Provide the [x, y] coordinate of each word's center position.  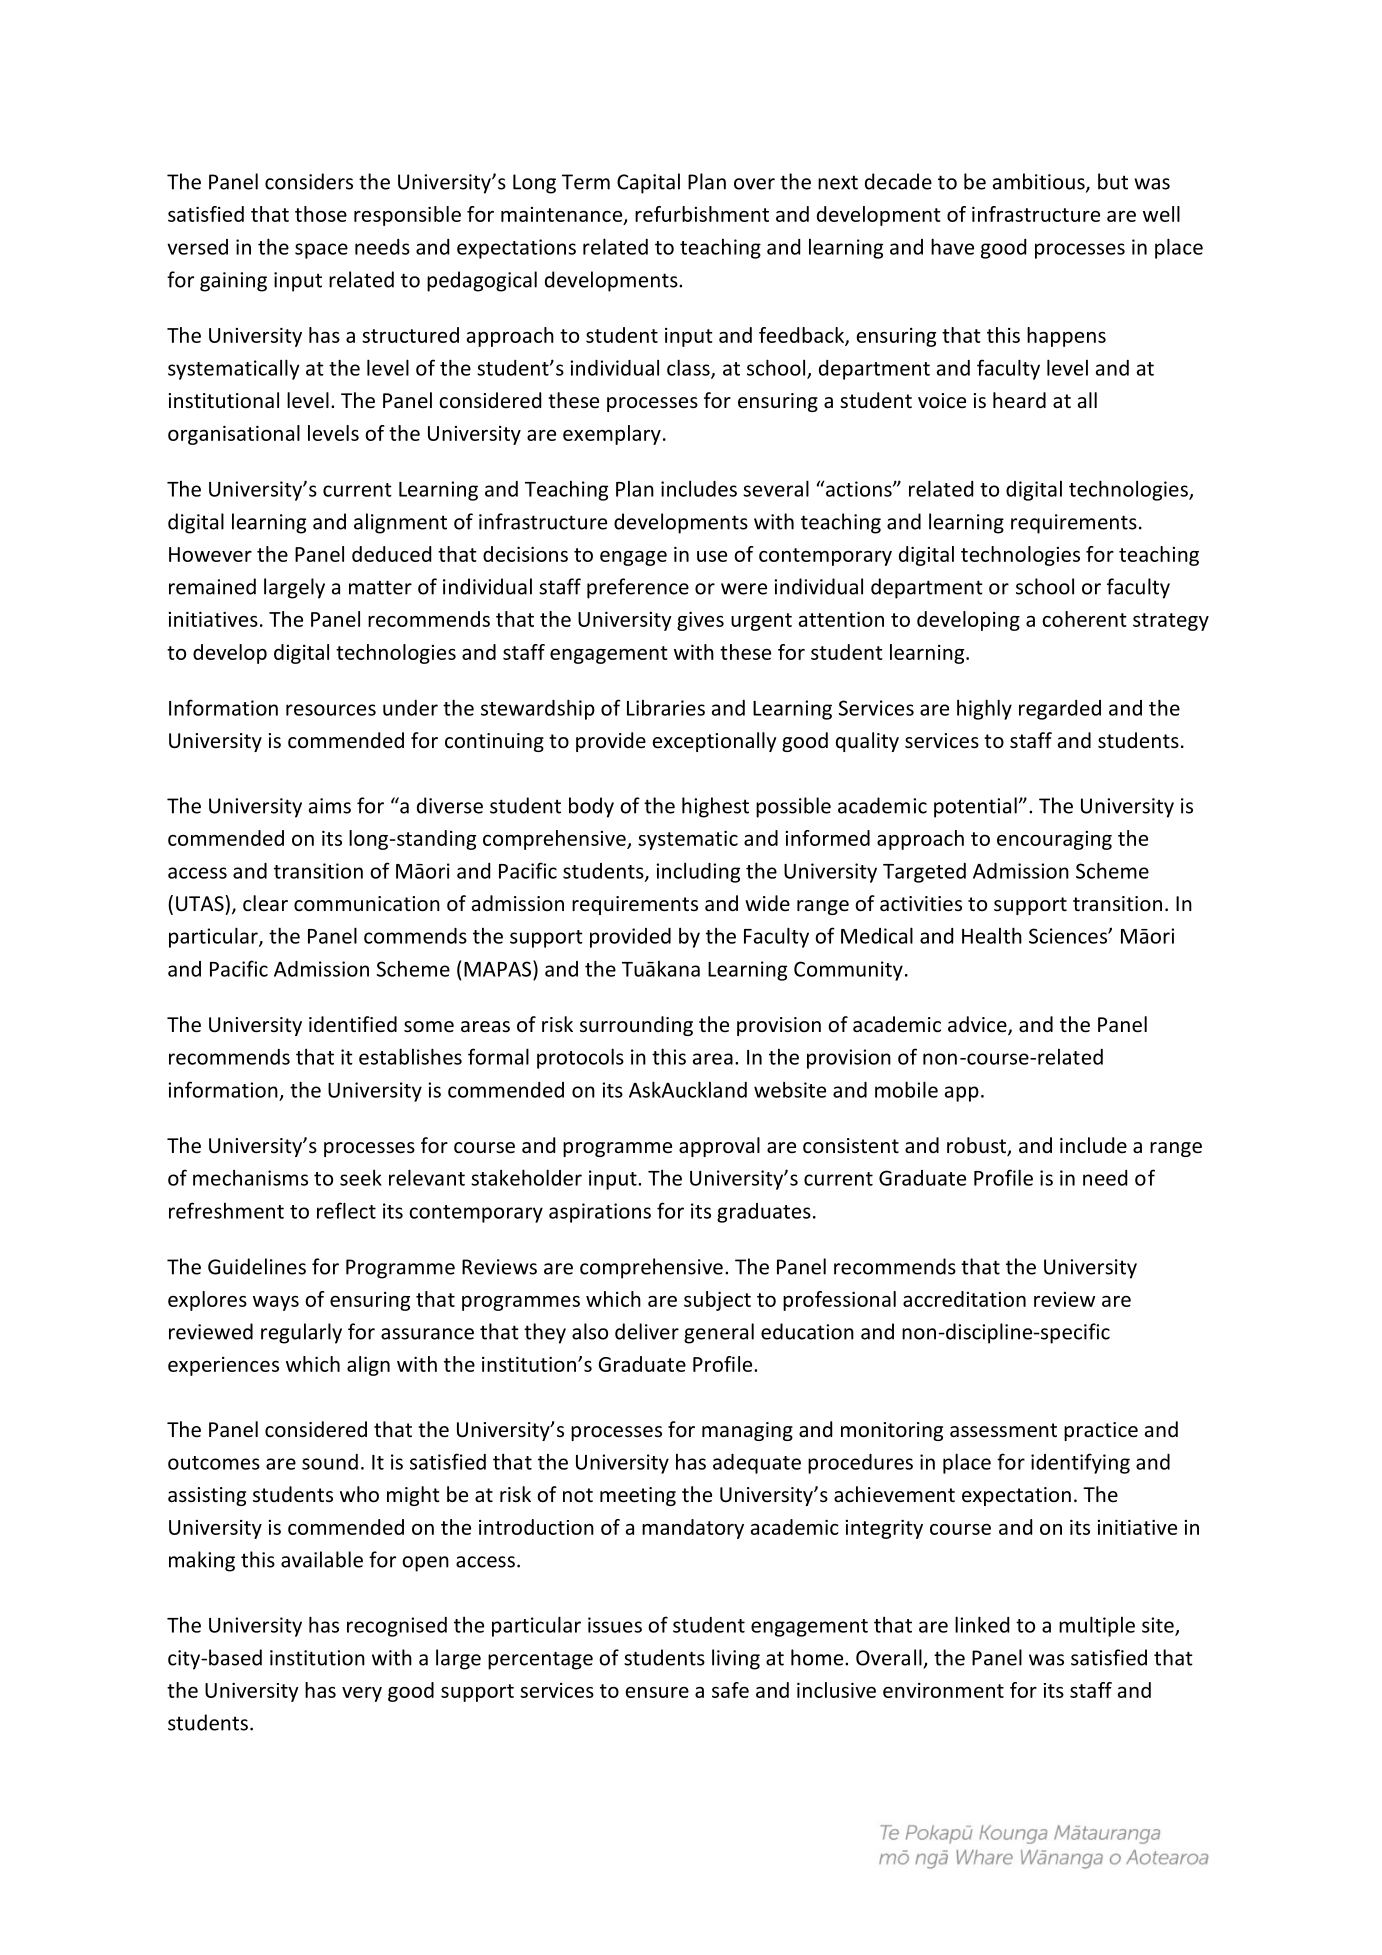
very [362, 1694]
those [321, 214]
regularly [301, 1333]
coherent [1084, 619]
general [719, 1333]
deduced [391, 554]
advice [978, 1025]
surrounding [636, 1026]
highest [715, 807]
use [712, 556]
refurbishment [702, 214]
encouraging [1054, 840]
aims [330, 806]
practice [1101, 1431]
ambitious [1040, 182]
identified [353, 1024]
